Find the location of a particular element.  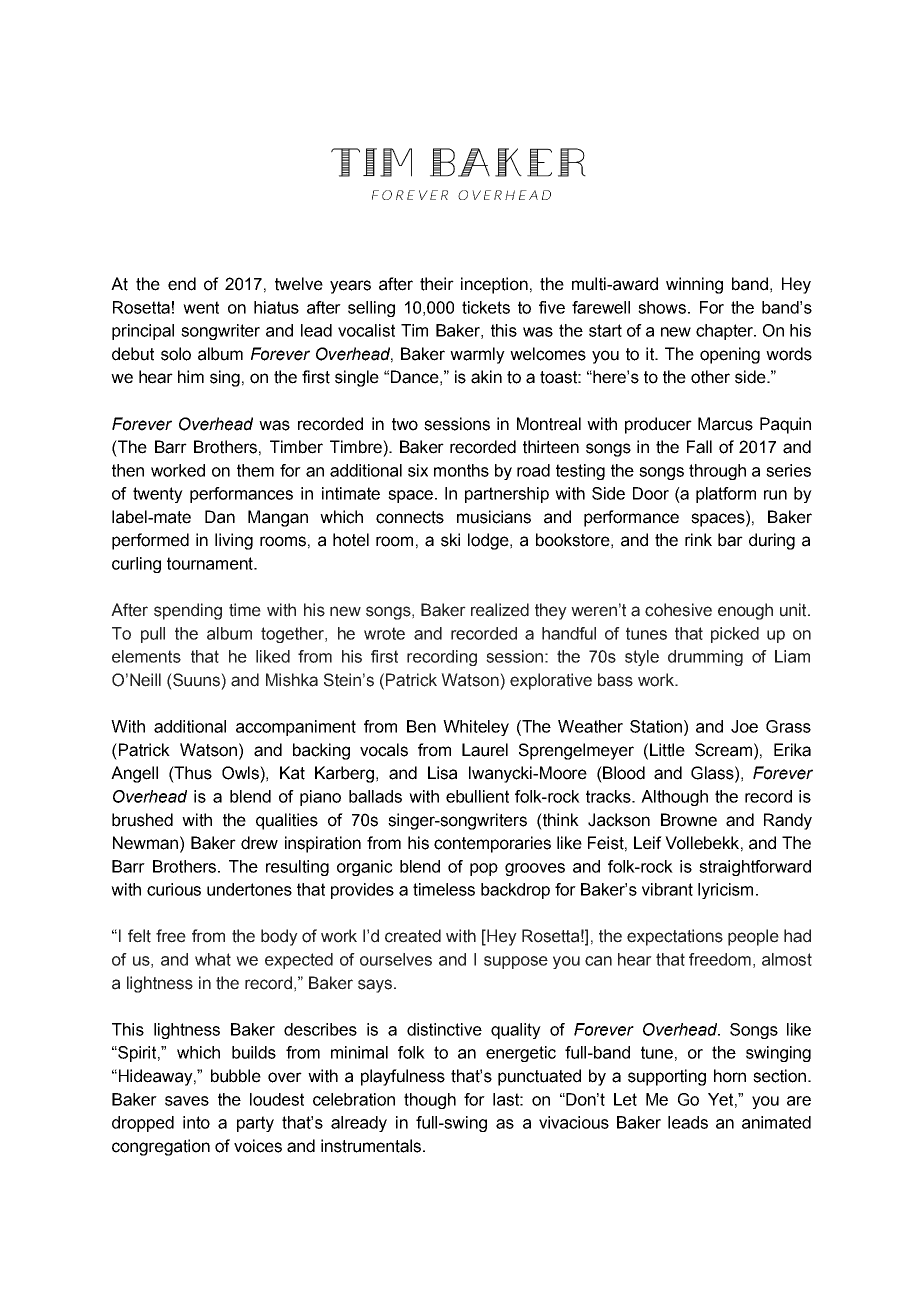

Owls is located at coordinates (241, 773).
